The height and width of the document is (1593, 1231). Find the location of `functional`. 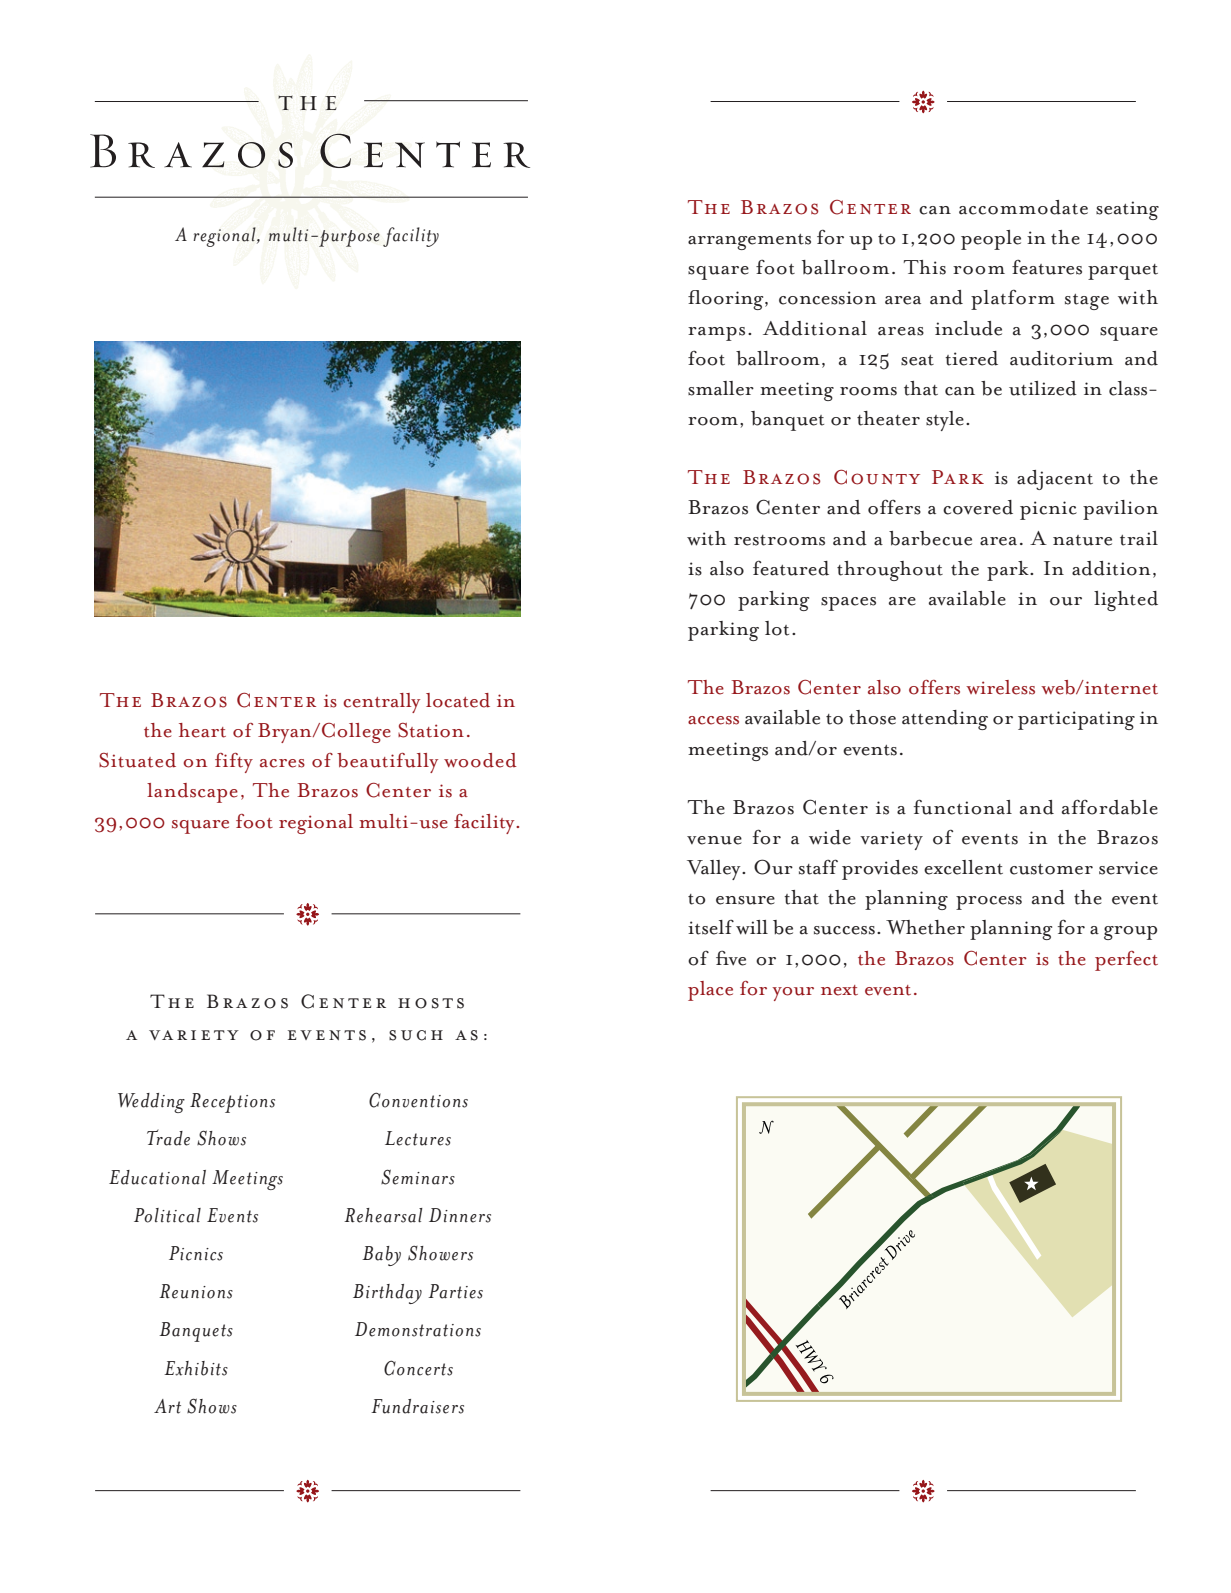

functional is located at coordinates (963, 807).
